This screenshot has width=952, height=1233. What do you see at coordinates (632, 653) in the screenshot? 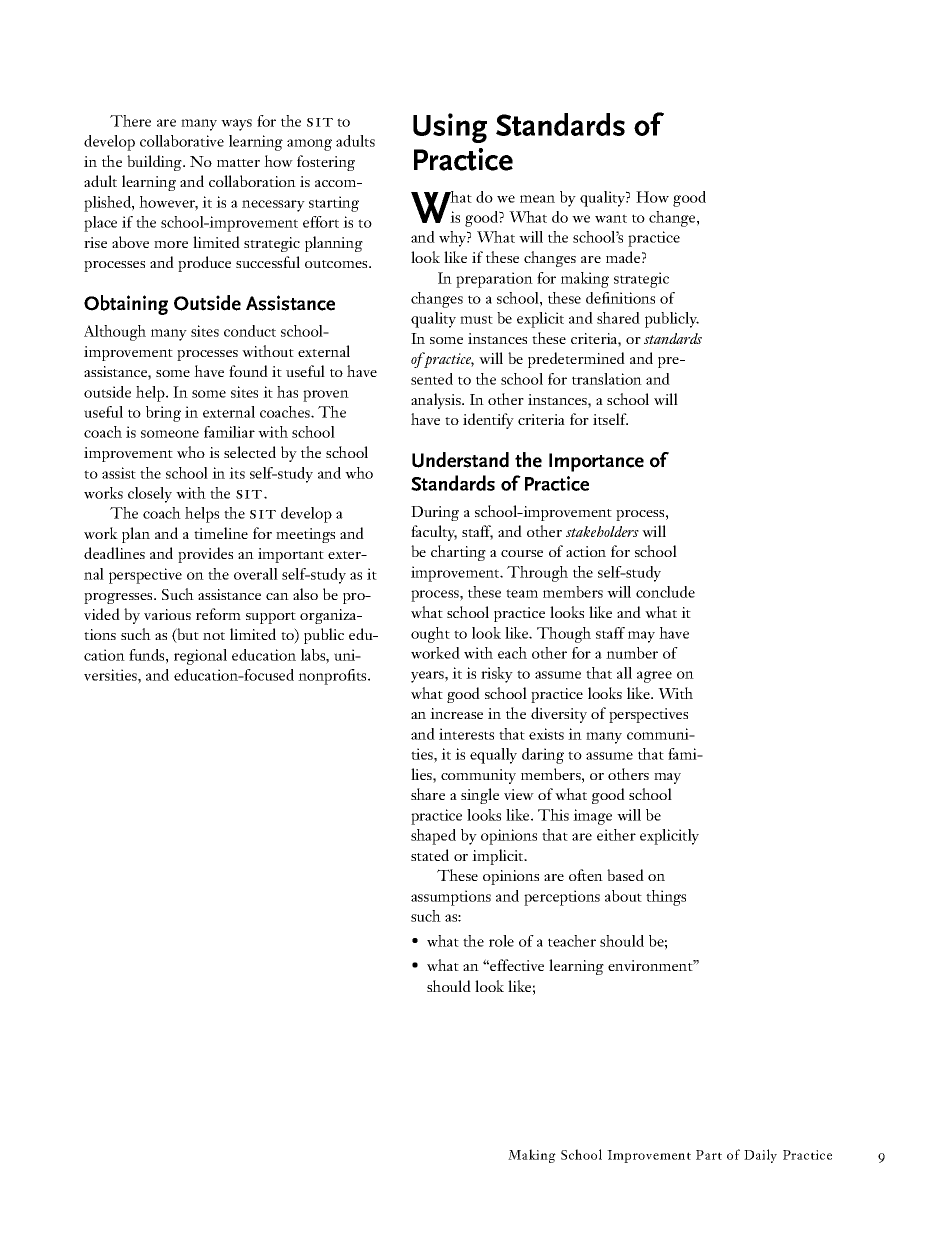
I see `number` at bounding box center [632, 653].
